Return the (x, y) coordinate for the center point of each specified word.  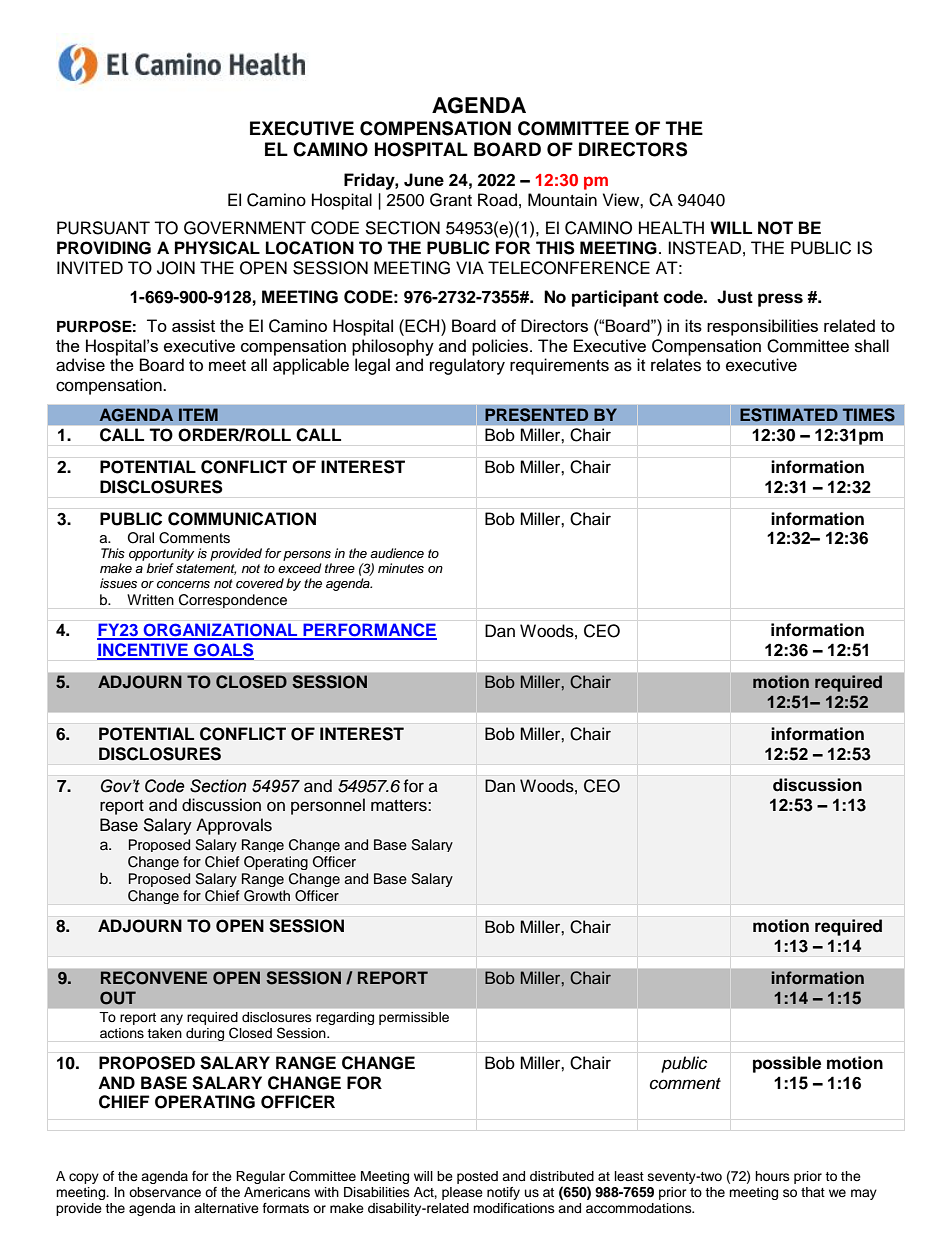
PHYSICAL (217, 248)
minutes (401, 568)
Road (497, 200)
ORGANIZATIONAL (220, 631)
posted (477, 1177)
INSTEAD (704, 248)
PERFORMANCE (369, 631)
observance (165, 1192)
